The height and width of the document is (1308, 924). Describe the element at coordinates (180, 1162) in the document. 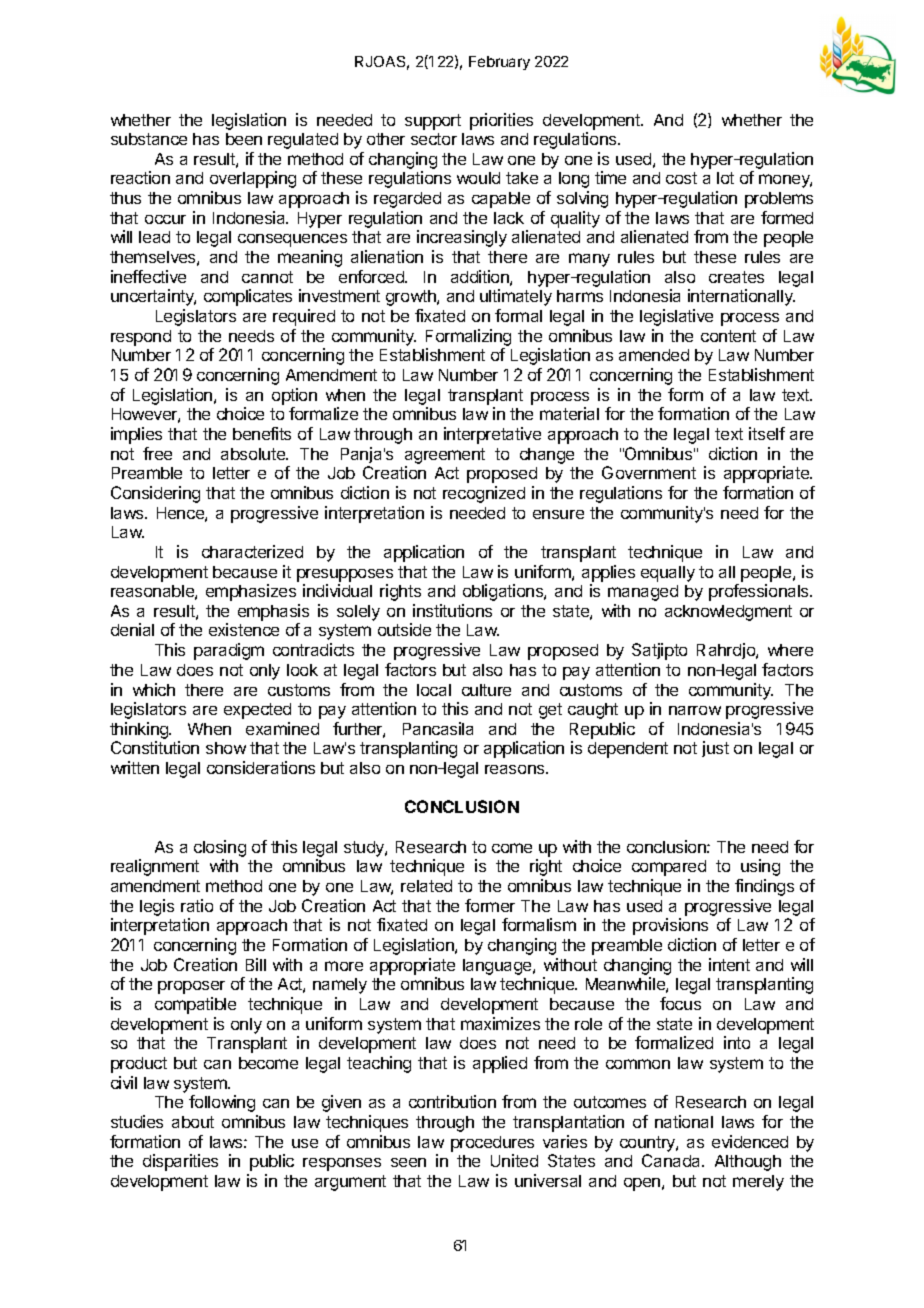

I see `disparities` at that location.
